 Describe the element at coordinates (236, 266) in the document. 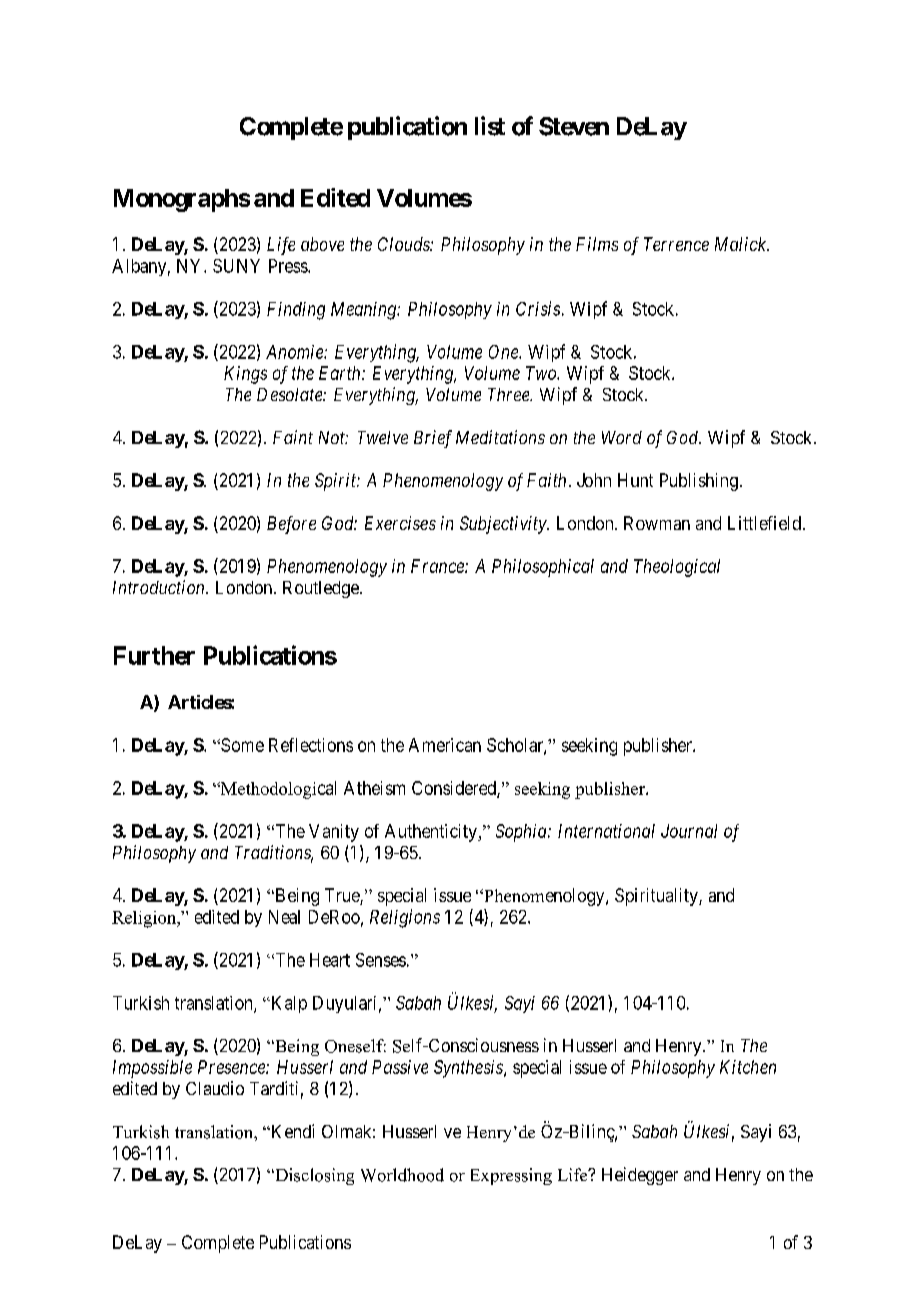

I see `SUNY` at that location.
